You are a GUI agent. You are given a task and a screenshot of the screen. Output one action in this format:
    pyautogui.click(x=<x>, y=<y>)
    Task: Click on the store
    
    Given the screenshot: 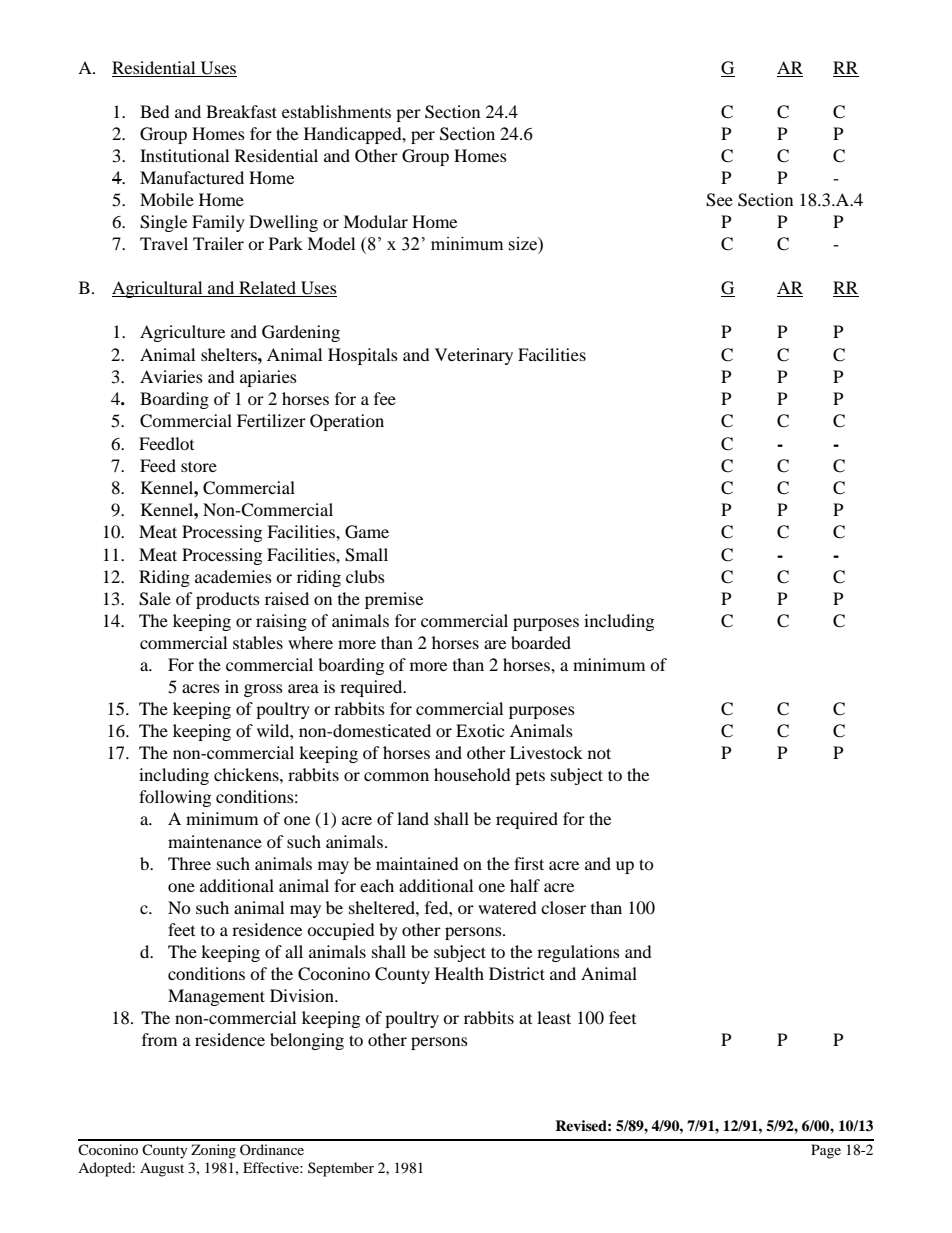 What is the action you would take?
    pyautogui.click(x=199, y=466)
